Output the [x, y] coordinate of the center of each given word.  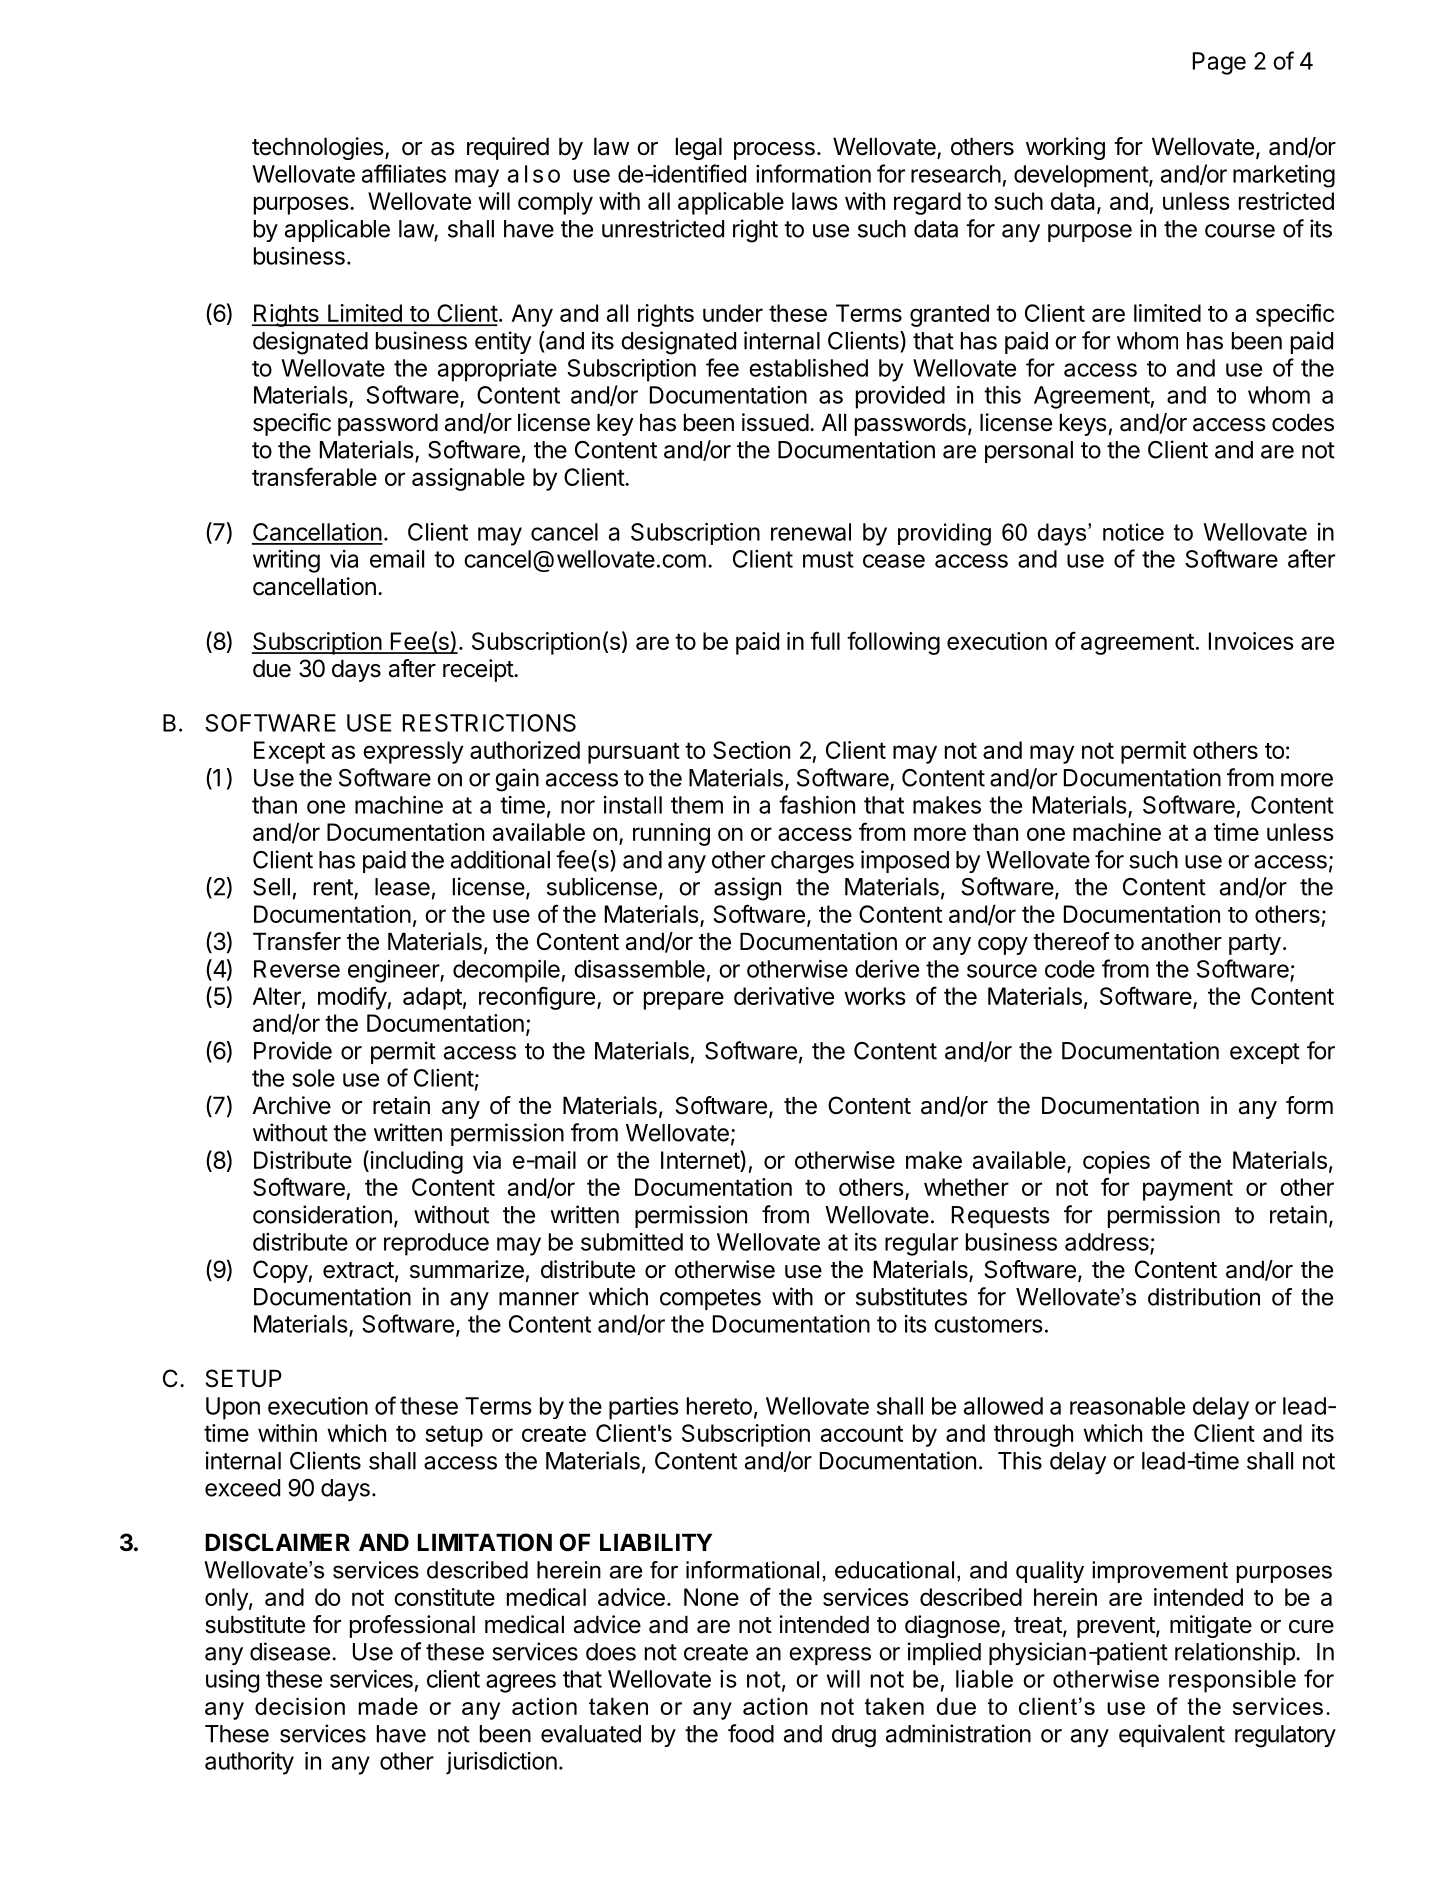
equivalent [1172, 1735]
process [774, 151]
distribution [1204, 1297]
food [751, 1733]
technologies [319, 148]
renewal [811, 532]
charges [812, 862]
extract [358, 1270]
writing [286, 561]
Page [1219, 63]
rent [334, 888]
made [388, 1706]
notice [1133, 532]
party [1255, 944]
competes [710, 1299]
